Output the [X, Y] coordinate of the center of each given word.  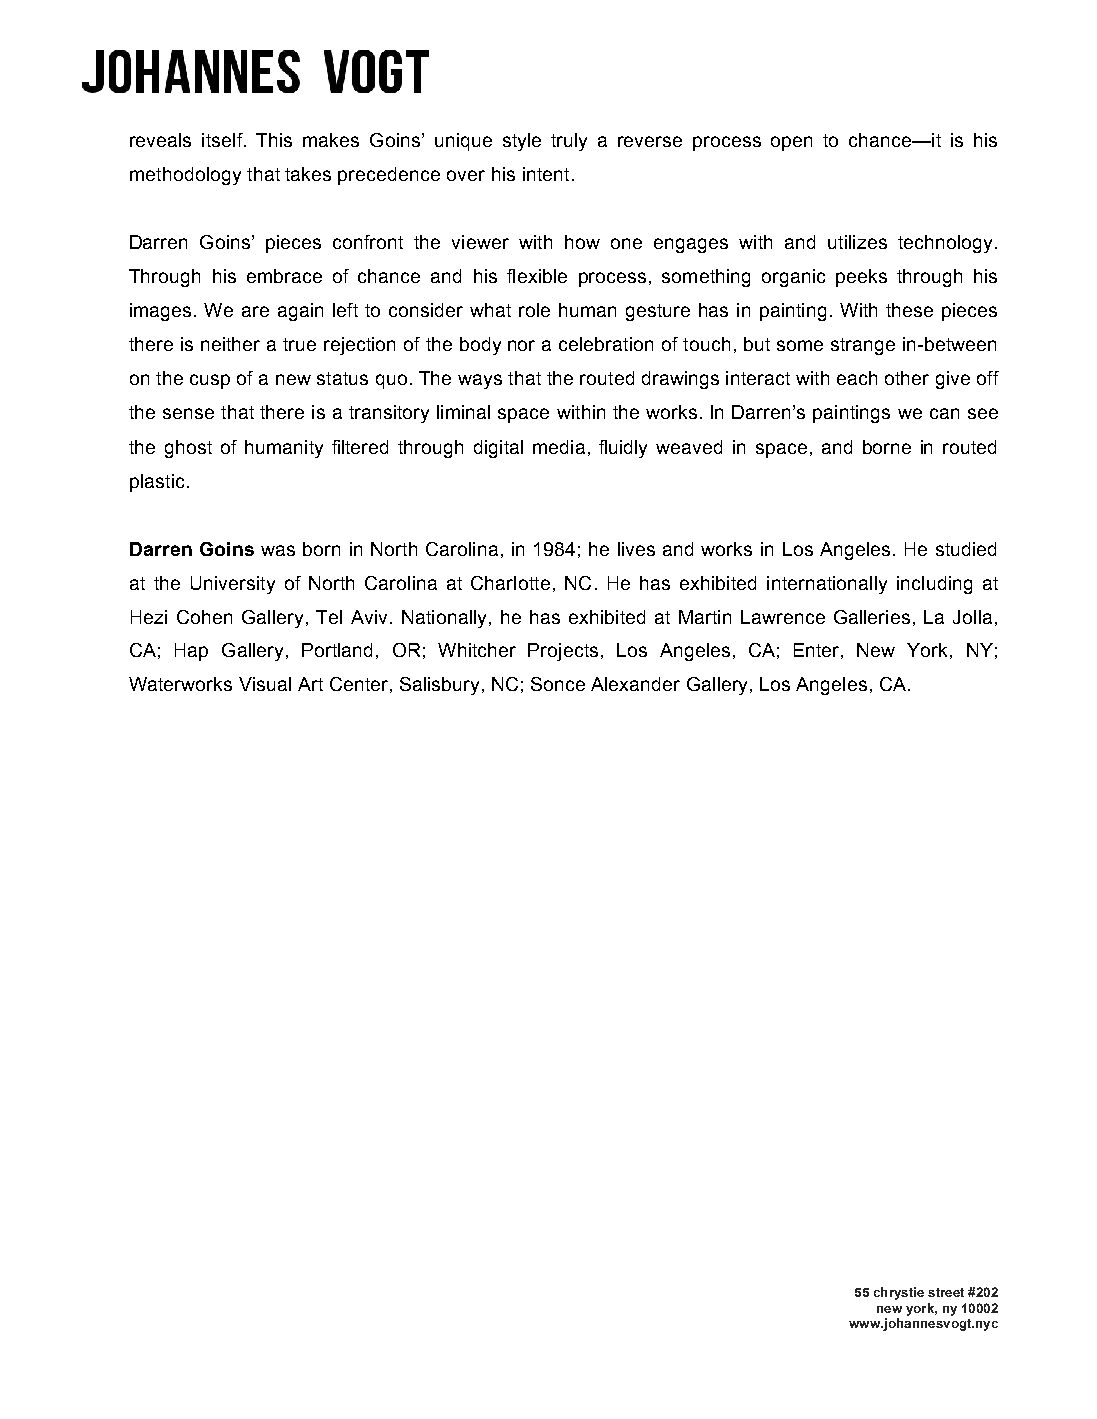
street [946, 1292]
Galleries [872, 617]
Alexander [635, 684]
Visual [265, 684]
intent [546, 174]
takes [308, 174]
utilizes [857, 242]
